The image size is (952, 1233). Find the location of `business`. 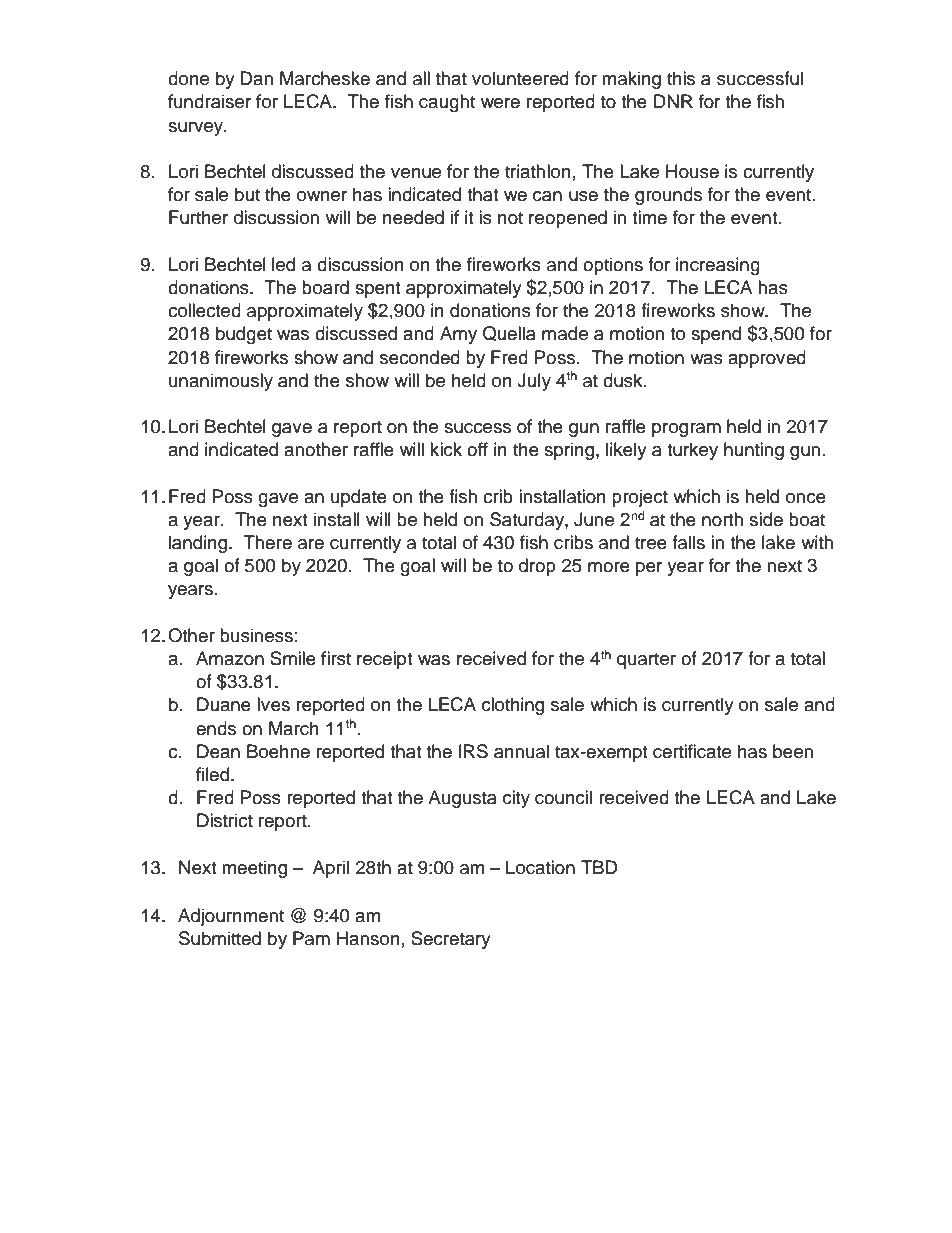

business is located at coordinates (256, 635).
